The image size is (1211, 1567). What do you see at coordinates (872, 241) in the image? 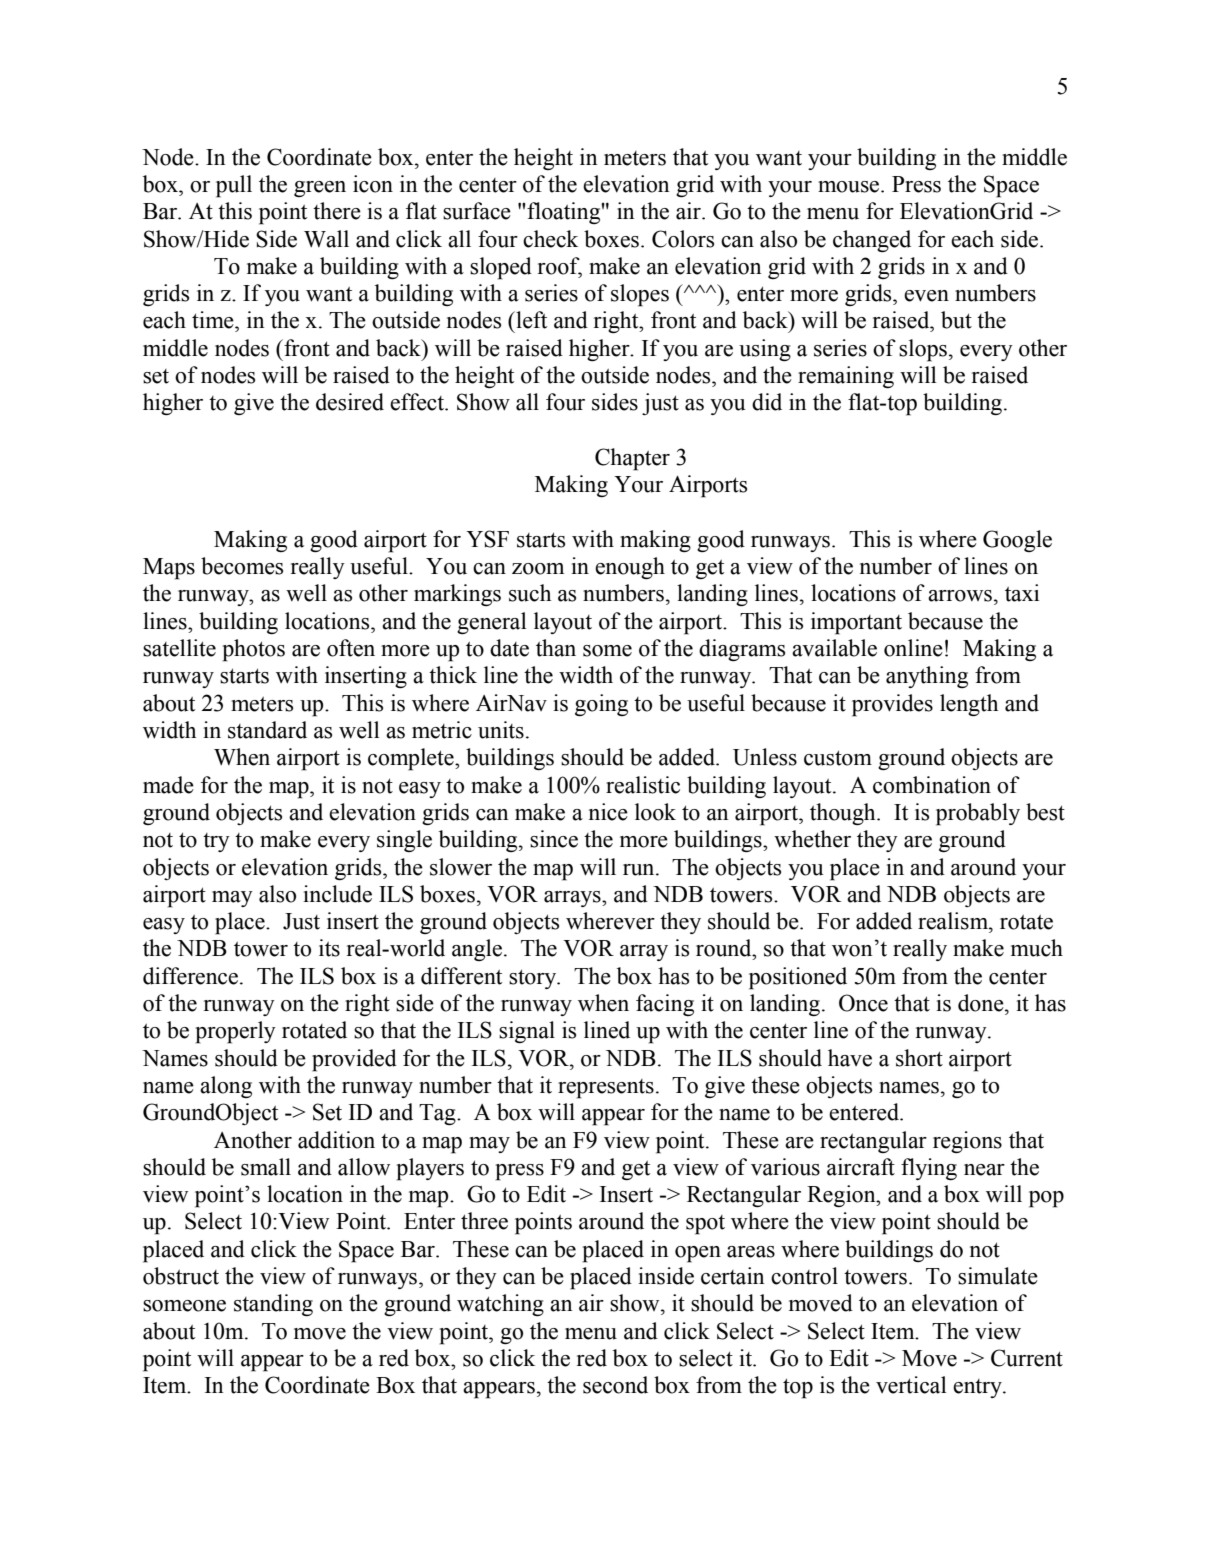
I see `changed` at bounding box center [872, 241].
